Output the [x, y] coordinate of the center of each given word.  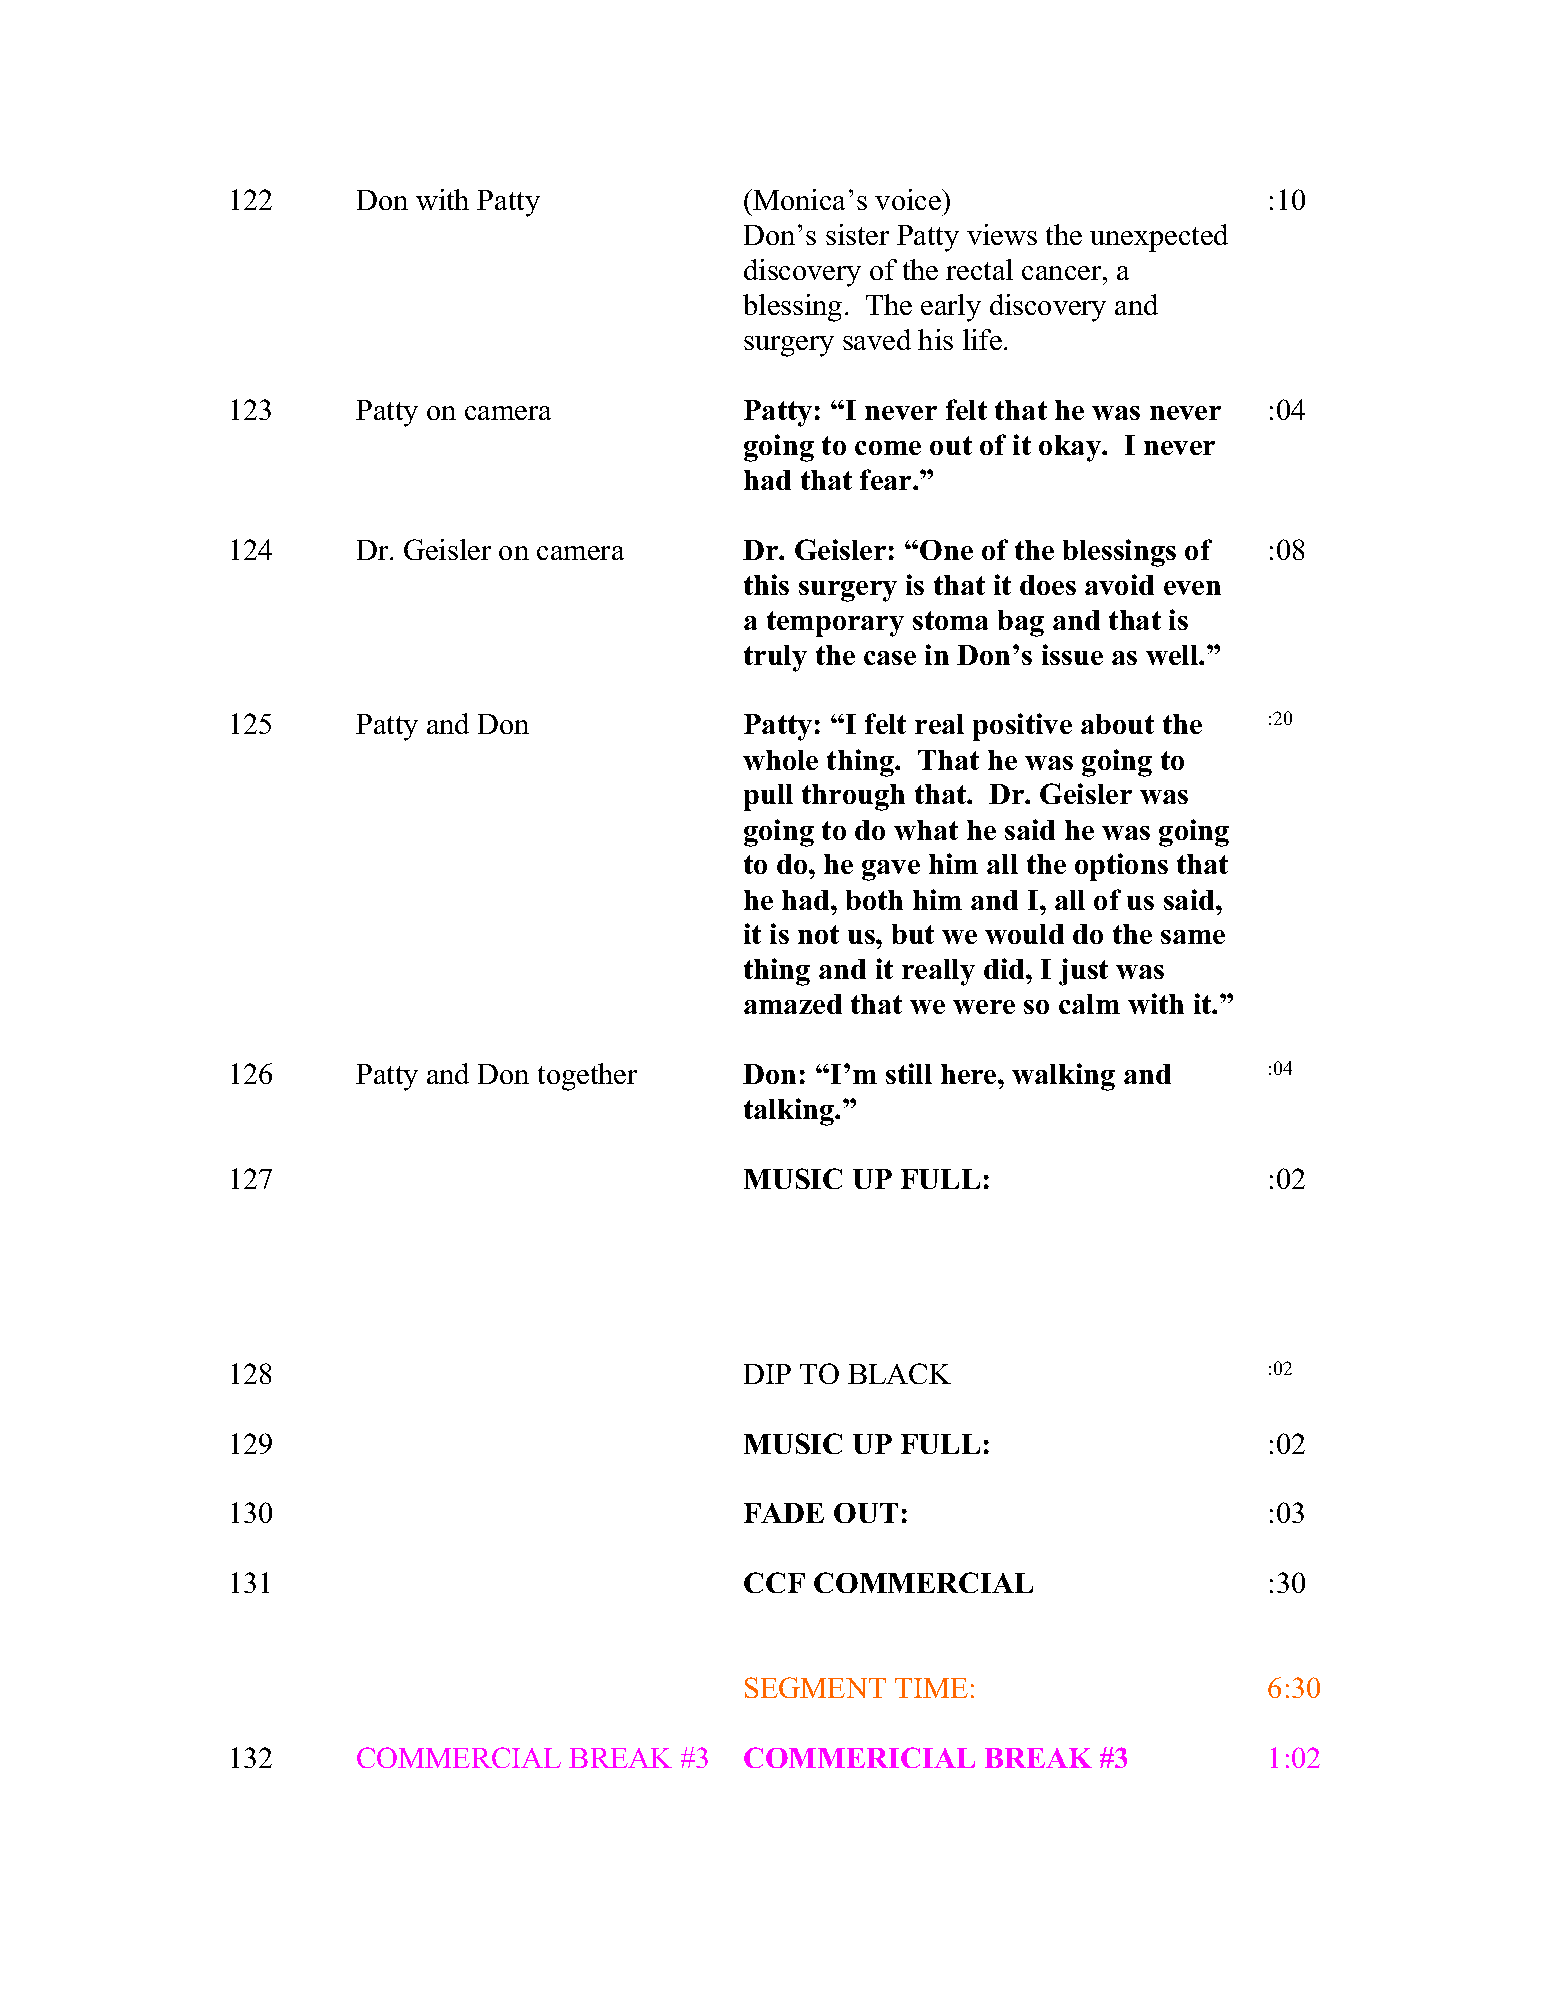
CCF [774, 1582]
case [890, 658]
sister [857, 234]
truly [775, 658]
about [1117, 724]
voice [909, 199]
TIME [931, 1688]
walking [1063, 1077]
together [587, 1077]
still [909, 1073]
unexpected [1159, 238]
